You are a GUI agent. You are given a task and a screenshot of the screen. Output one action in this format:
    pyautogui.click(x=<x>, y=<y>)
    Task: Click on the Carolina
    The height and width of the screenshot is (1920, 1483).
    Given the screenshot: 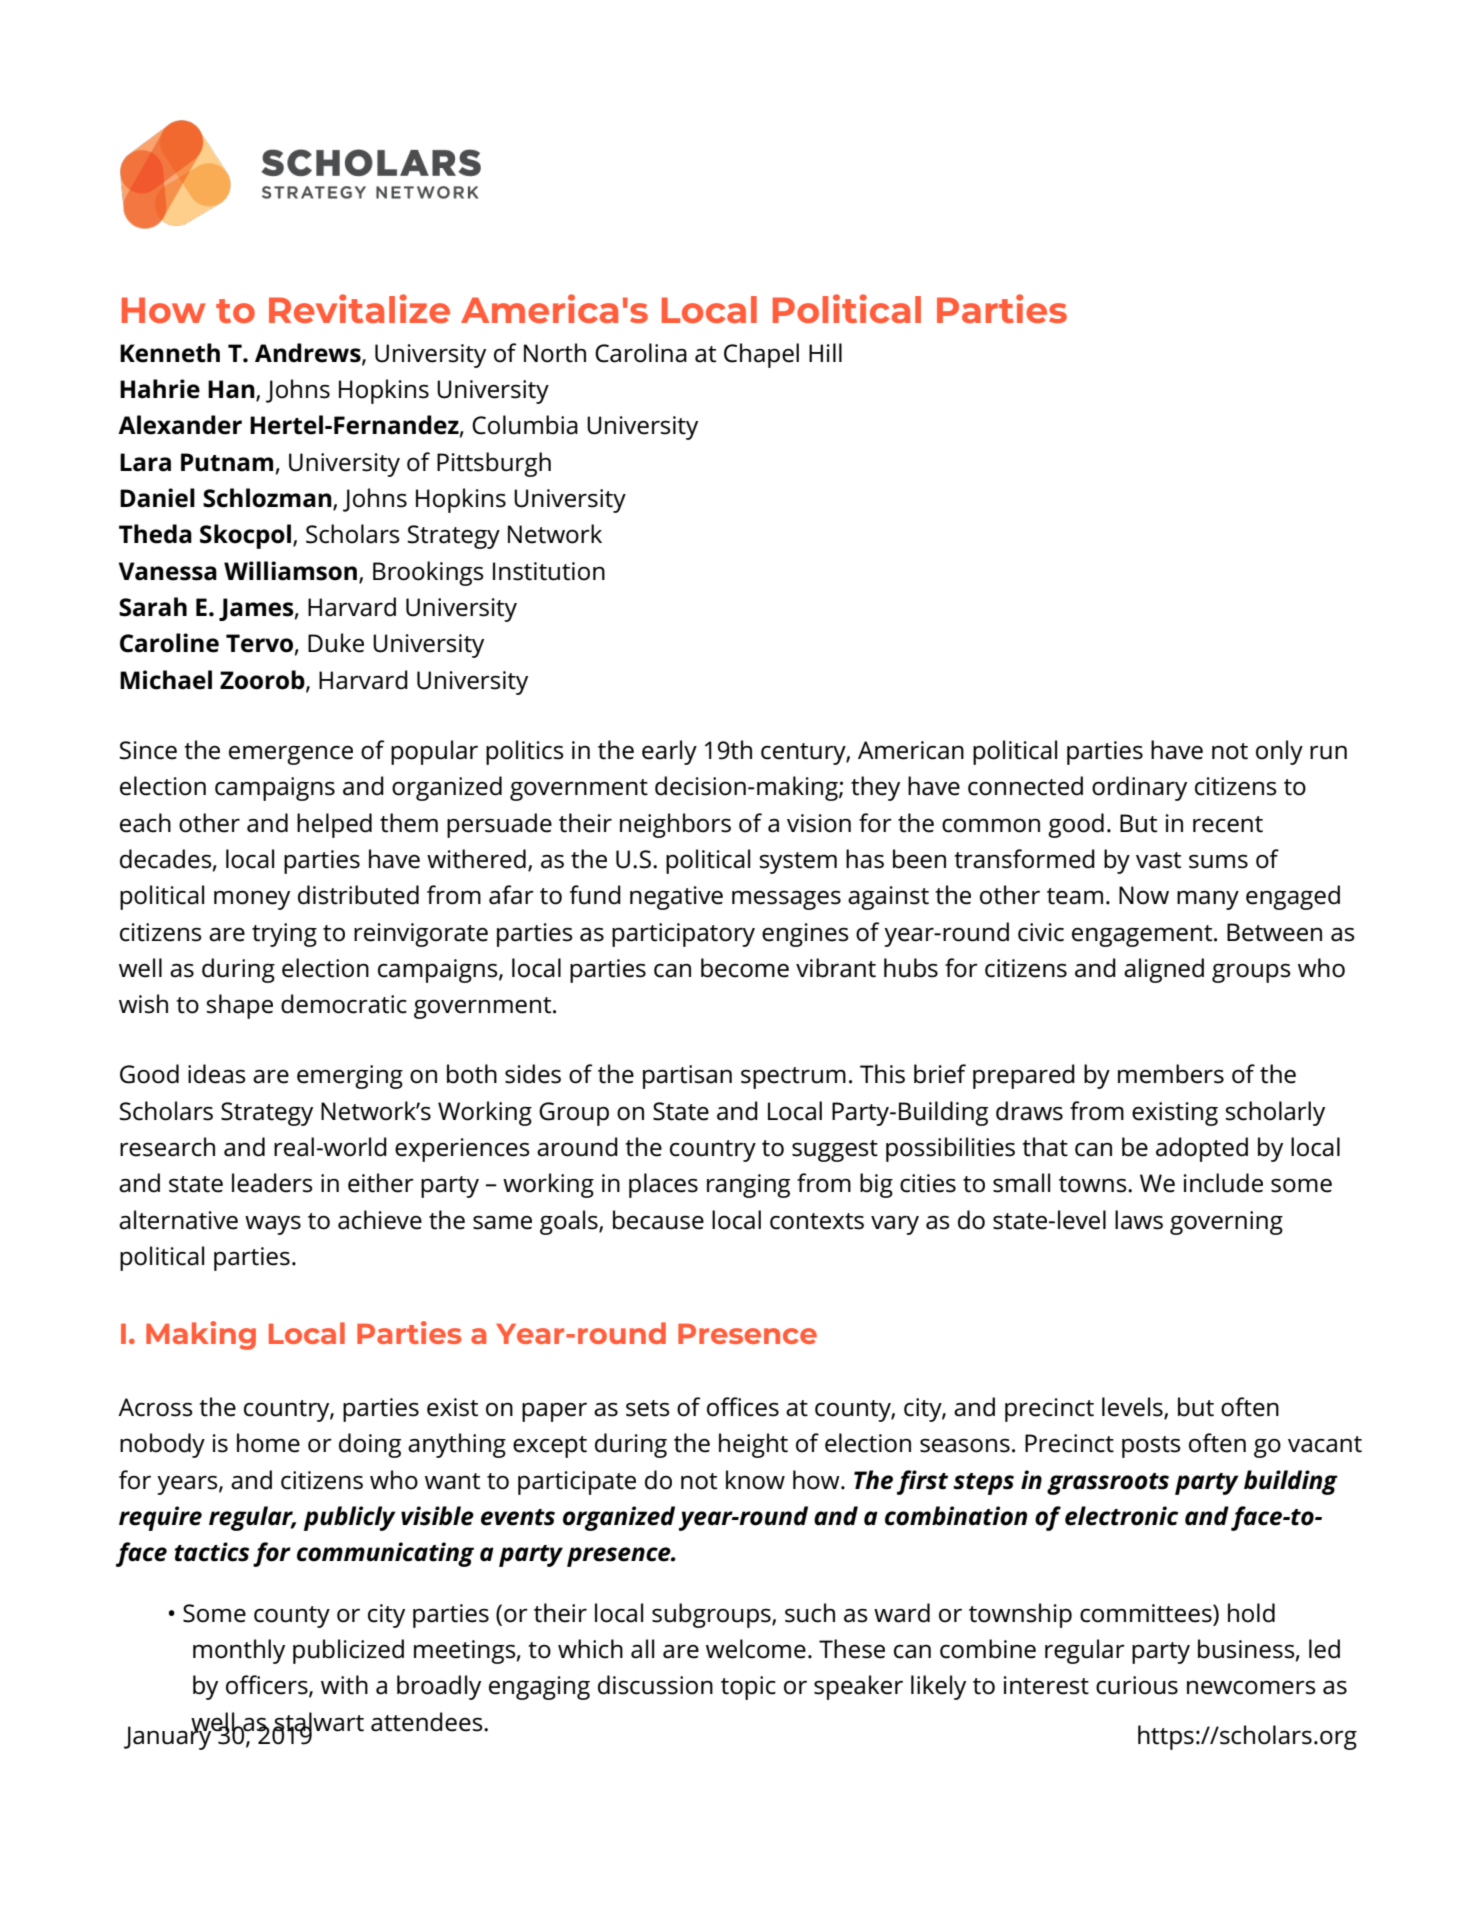 What is the action you would take?
    pyautogui.click(x=641, y=353)
